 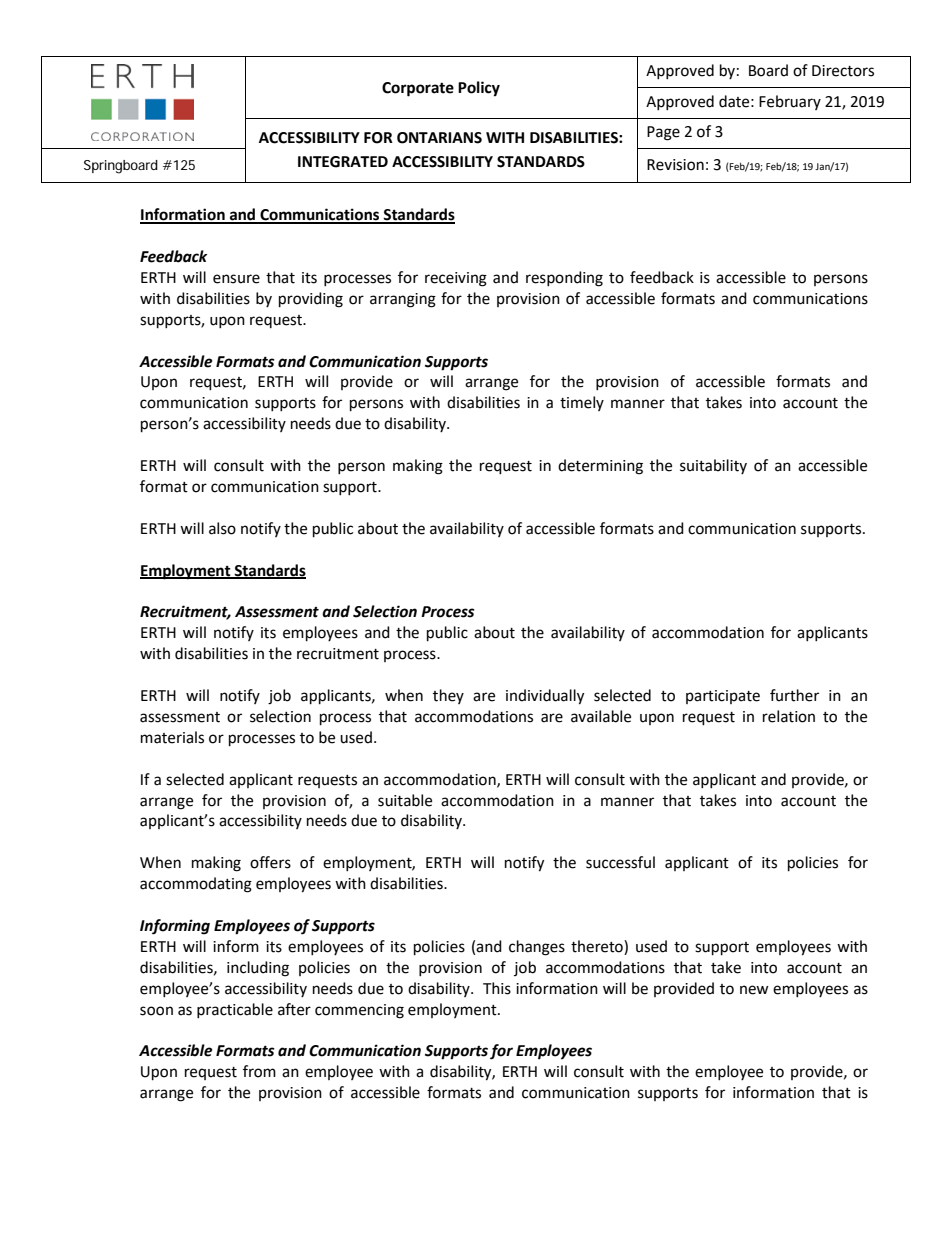 What do you see at coordinates (222, 528) in the document?
I see `also` at bounding box center [222, 528].
